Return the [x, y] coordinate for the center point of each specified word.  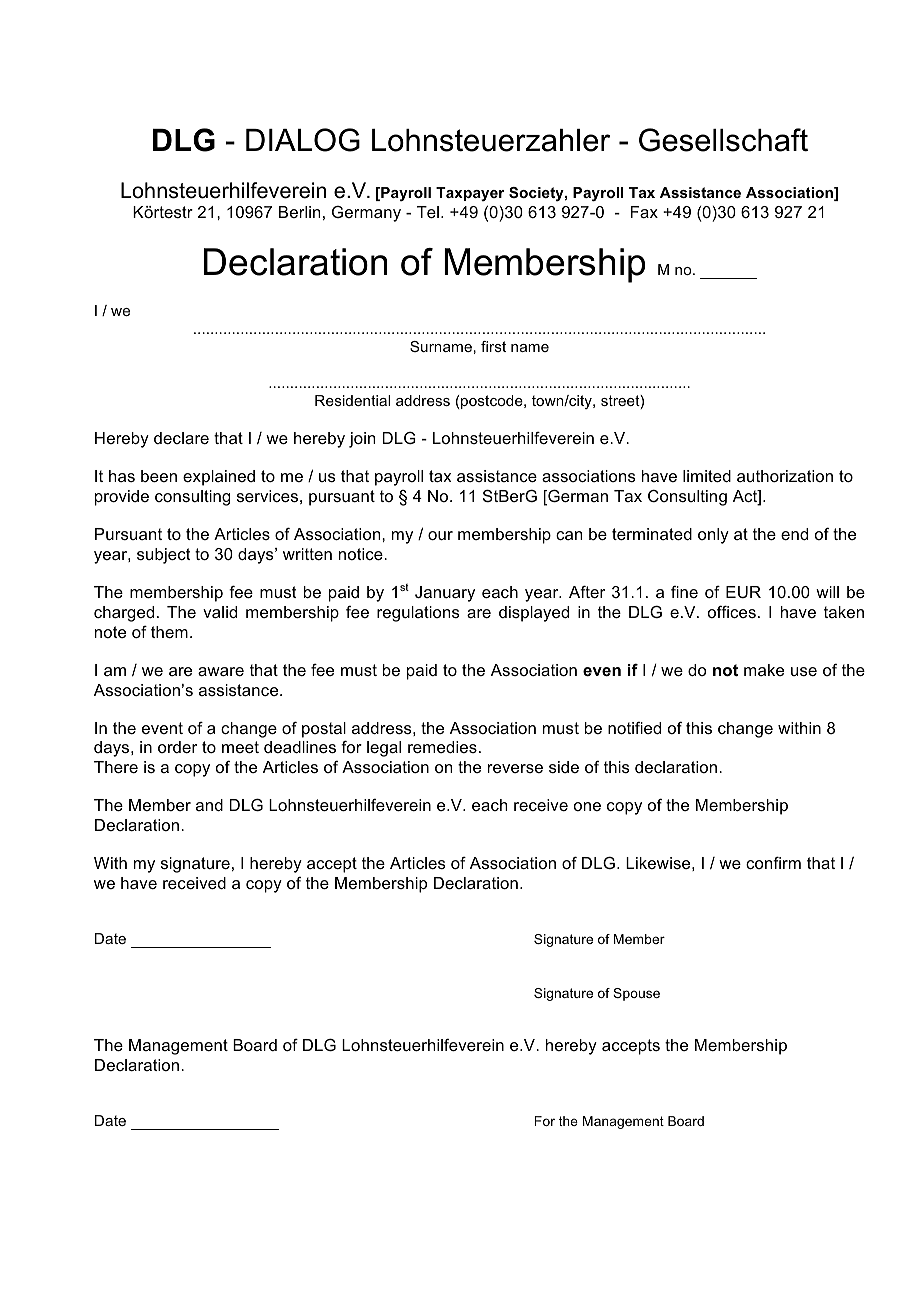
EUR [743, 592]
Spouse [636, 994]
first [493, 346]
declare [181, 438]
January [445, 594]
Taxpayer [470, 194]
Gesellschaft [723, 140]
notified [634, 728]
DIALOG [303, 140]
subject [164, 556]
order [177, 747]
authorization [785, 476]
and [209, 805]
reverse [515, 768]
